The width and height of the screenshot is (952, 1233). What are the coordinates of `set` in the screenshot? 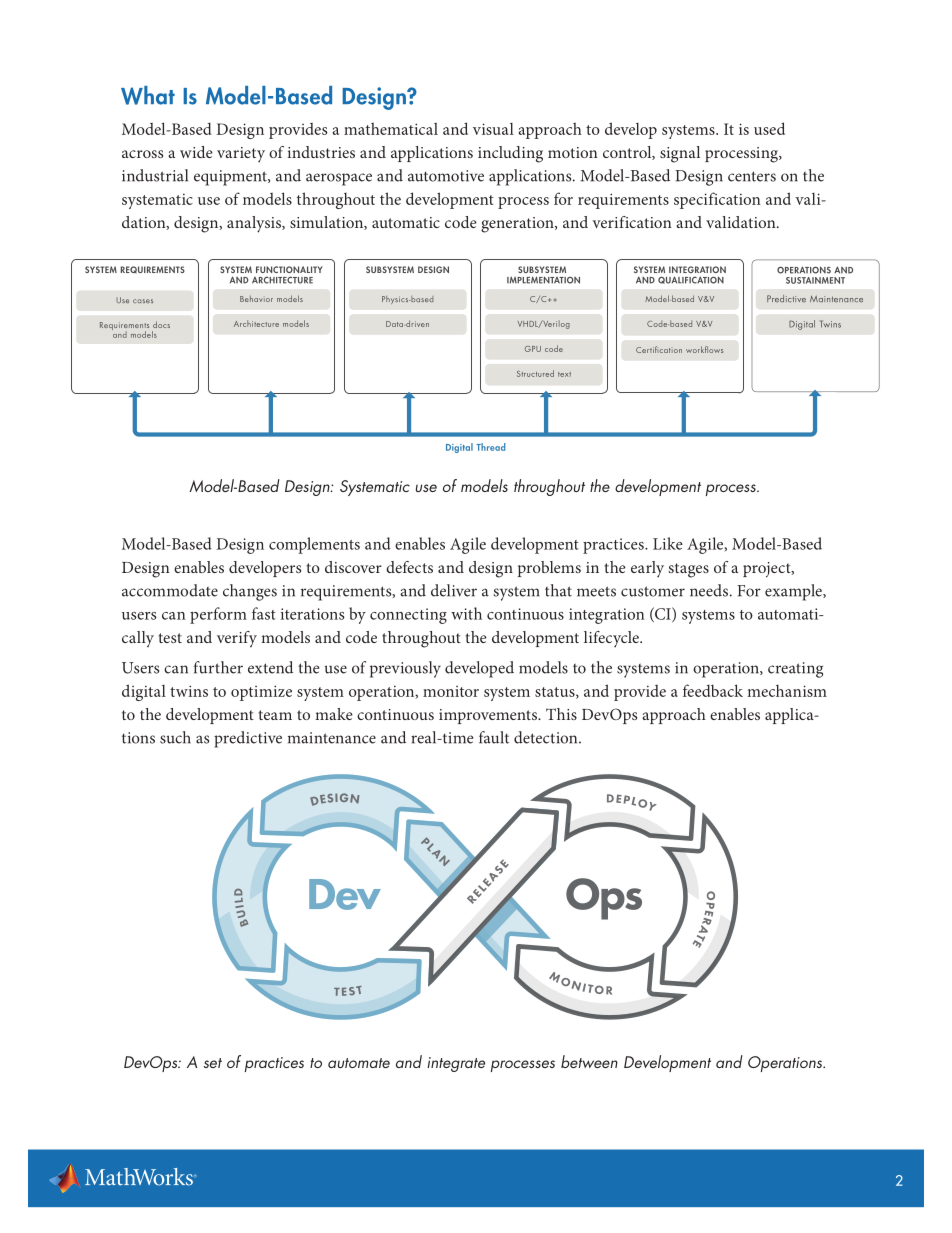 It's located at (213, 1063).
